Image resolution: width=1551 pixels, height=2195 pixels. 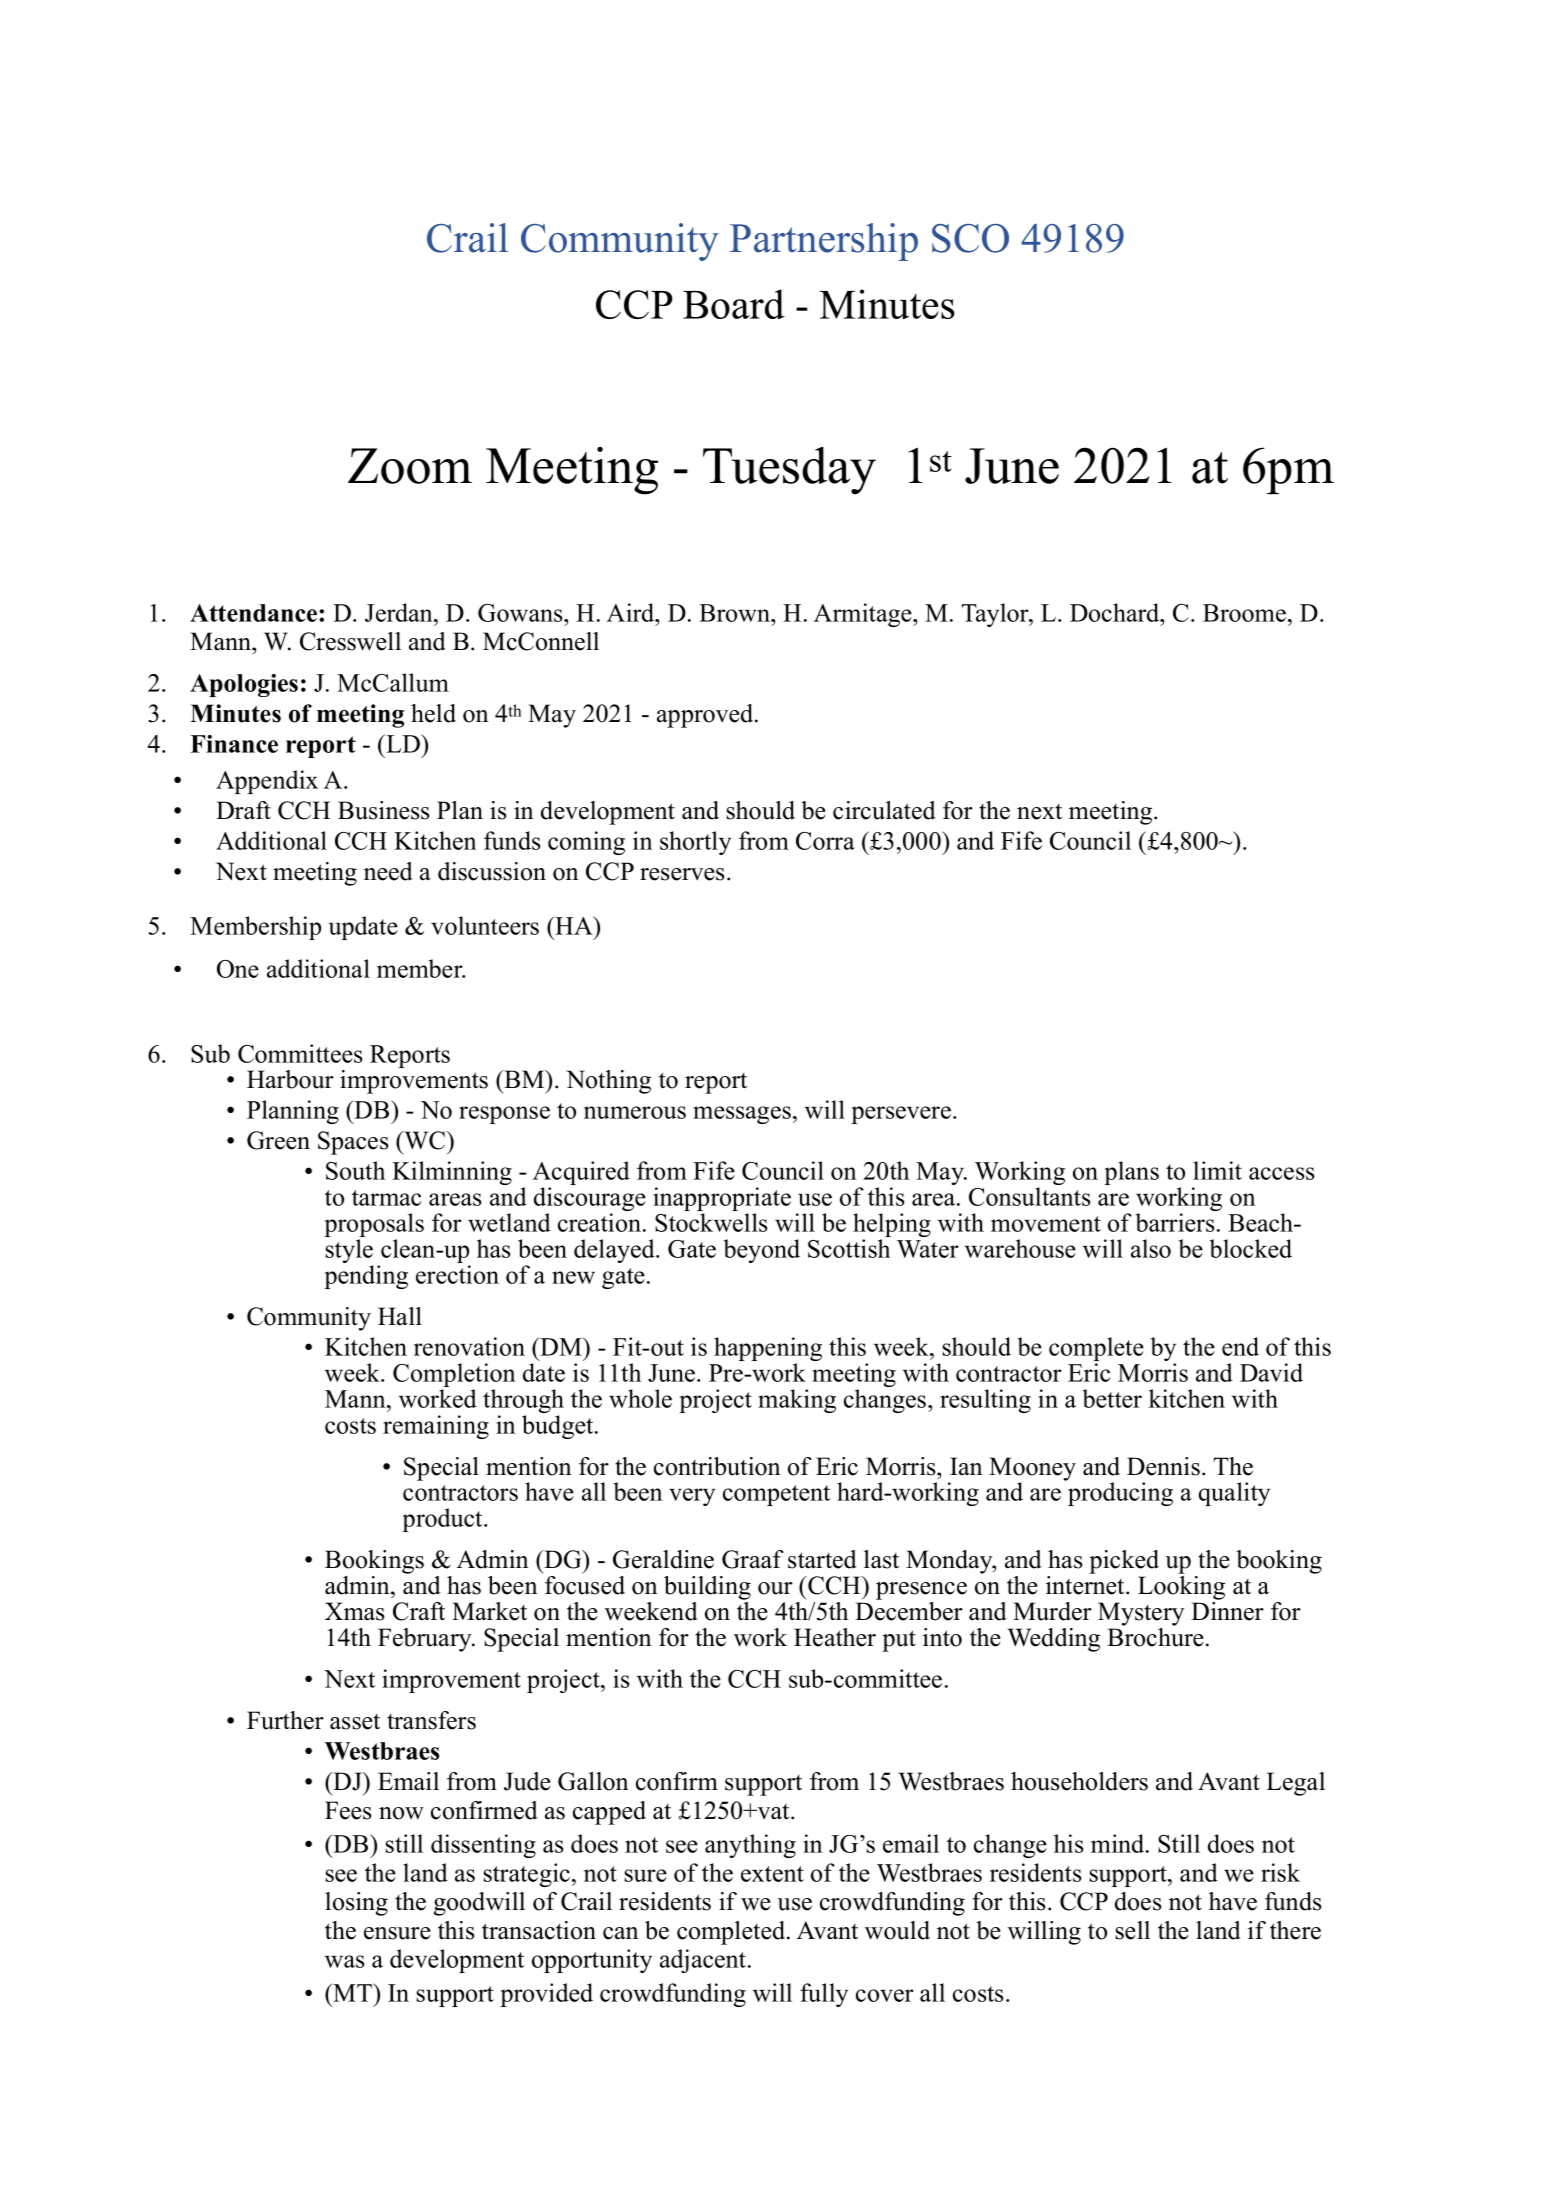 What do you see at coordinates (388, 871) in the page?
I see `need` at bounding box center [388, 871].
